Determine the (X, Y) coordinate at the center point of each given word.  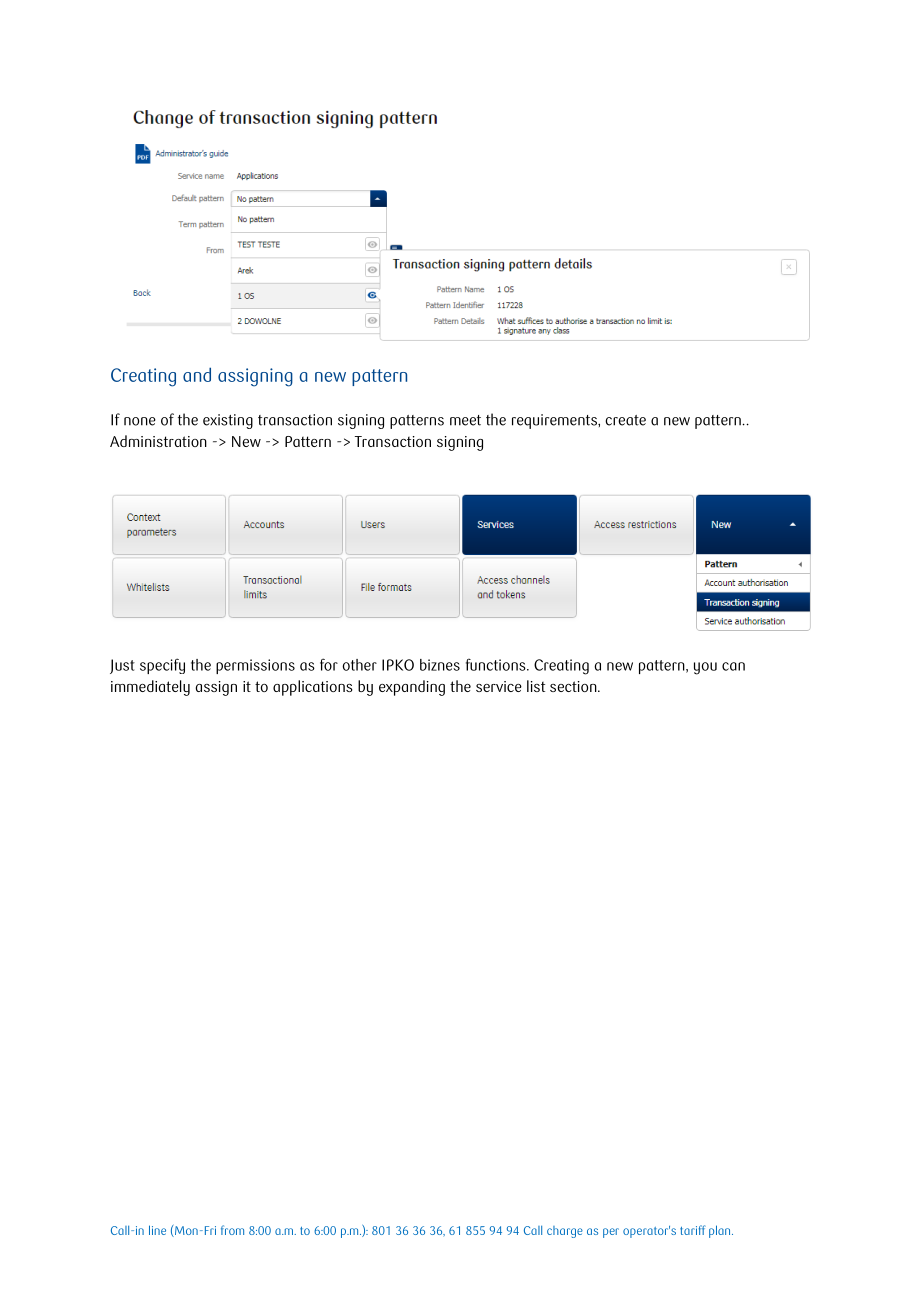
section (574, 686)
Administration (158, 441)
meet (465, 420)
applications (313, 688)
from (232, 1230)
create (625, 420)
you (705, 668)
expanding (412, 688)
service (499, 686)
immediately (150, 688)
